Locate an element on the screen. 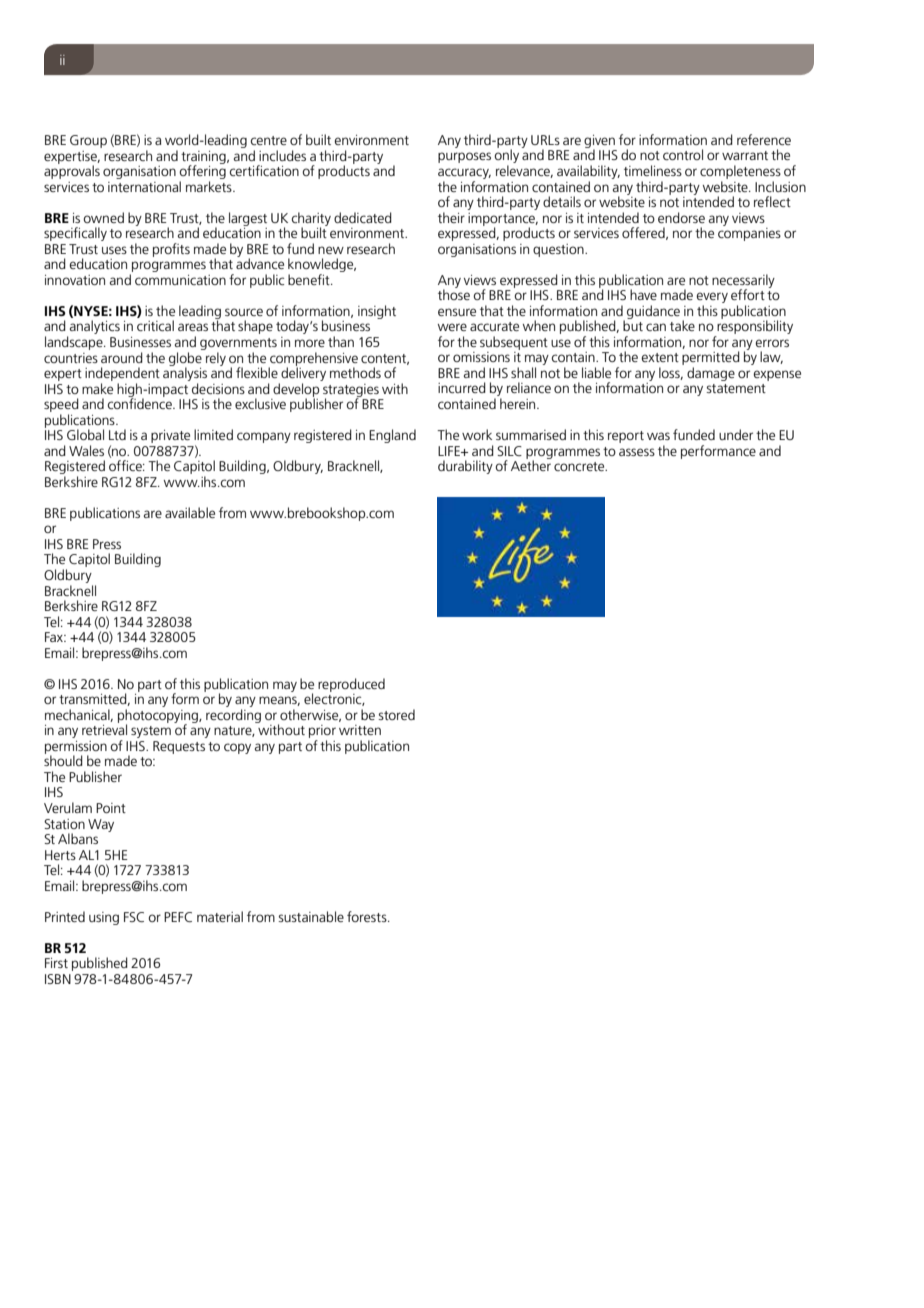 Image resolution: width=924 pixels, height=1308 pixels. was is located at coordinates (658, 436).
